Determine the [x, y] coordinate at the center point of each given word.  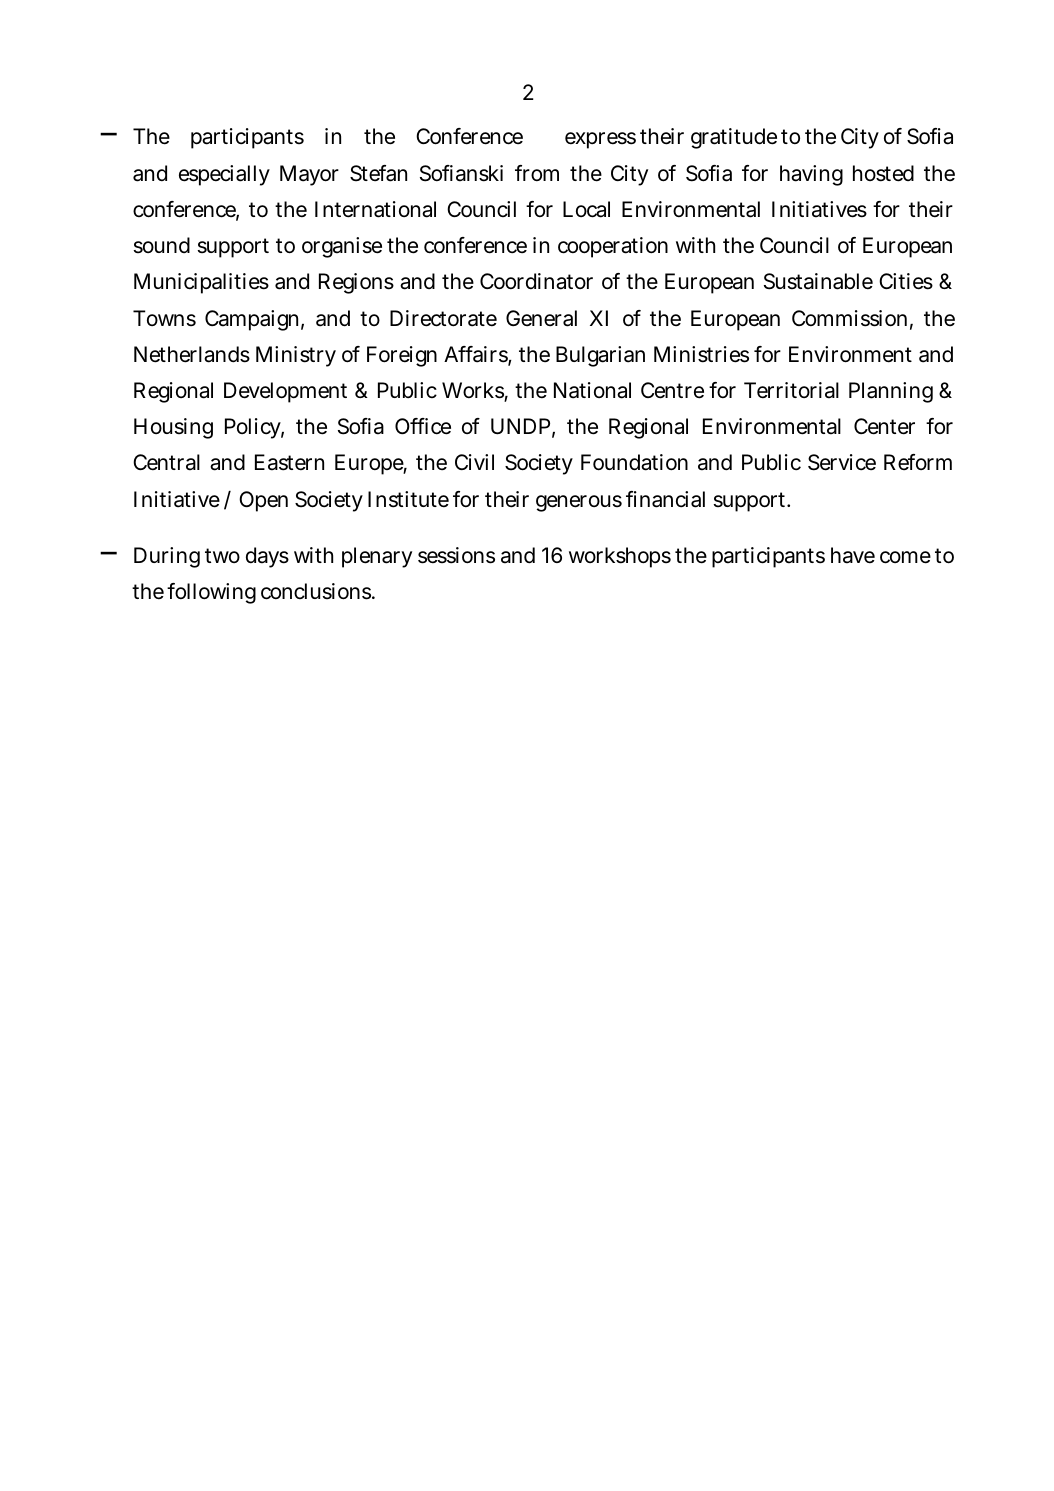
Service [842, 462]
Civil [474, 462]
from [537, 173]
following [211, 593]
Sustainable [818, 281]
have [853, 555]
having [811, 175]
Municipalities [201, 283]
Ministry [296, 356]
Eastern [289, 462]
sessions [456, 555]
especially [224, 175]
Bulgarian [600, 356]
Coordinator [536, 281]
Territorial [791, 390]
